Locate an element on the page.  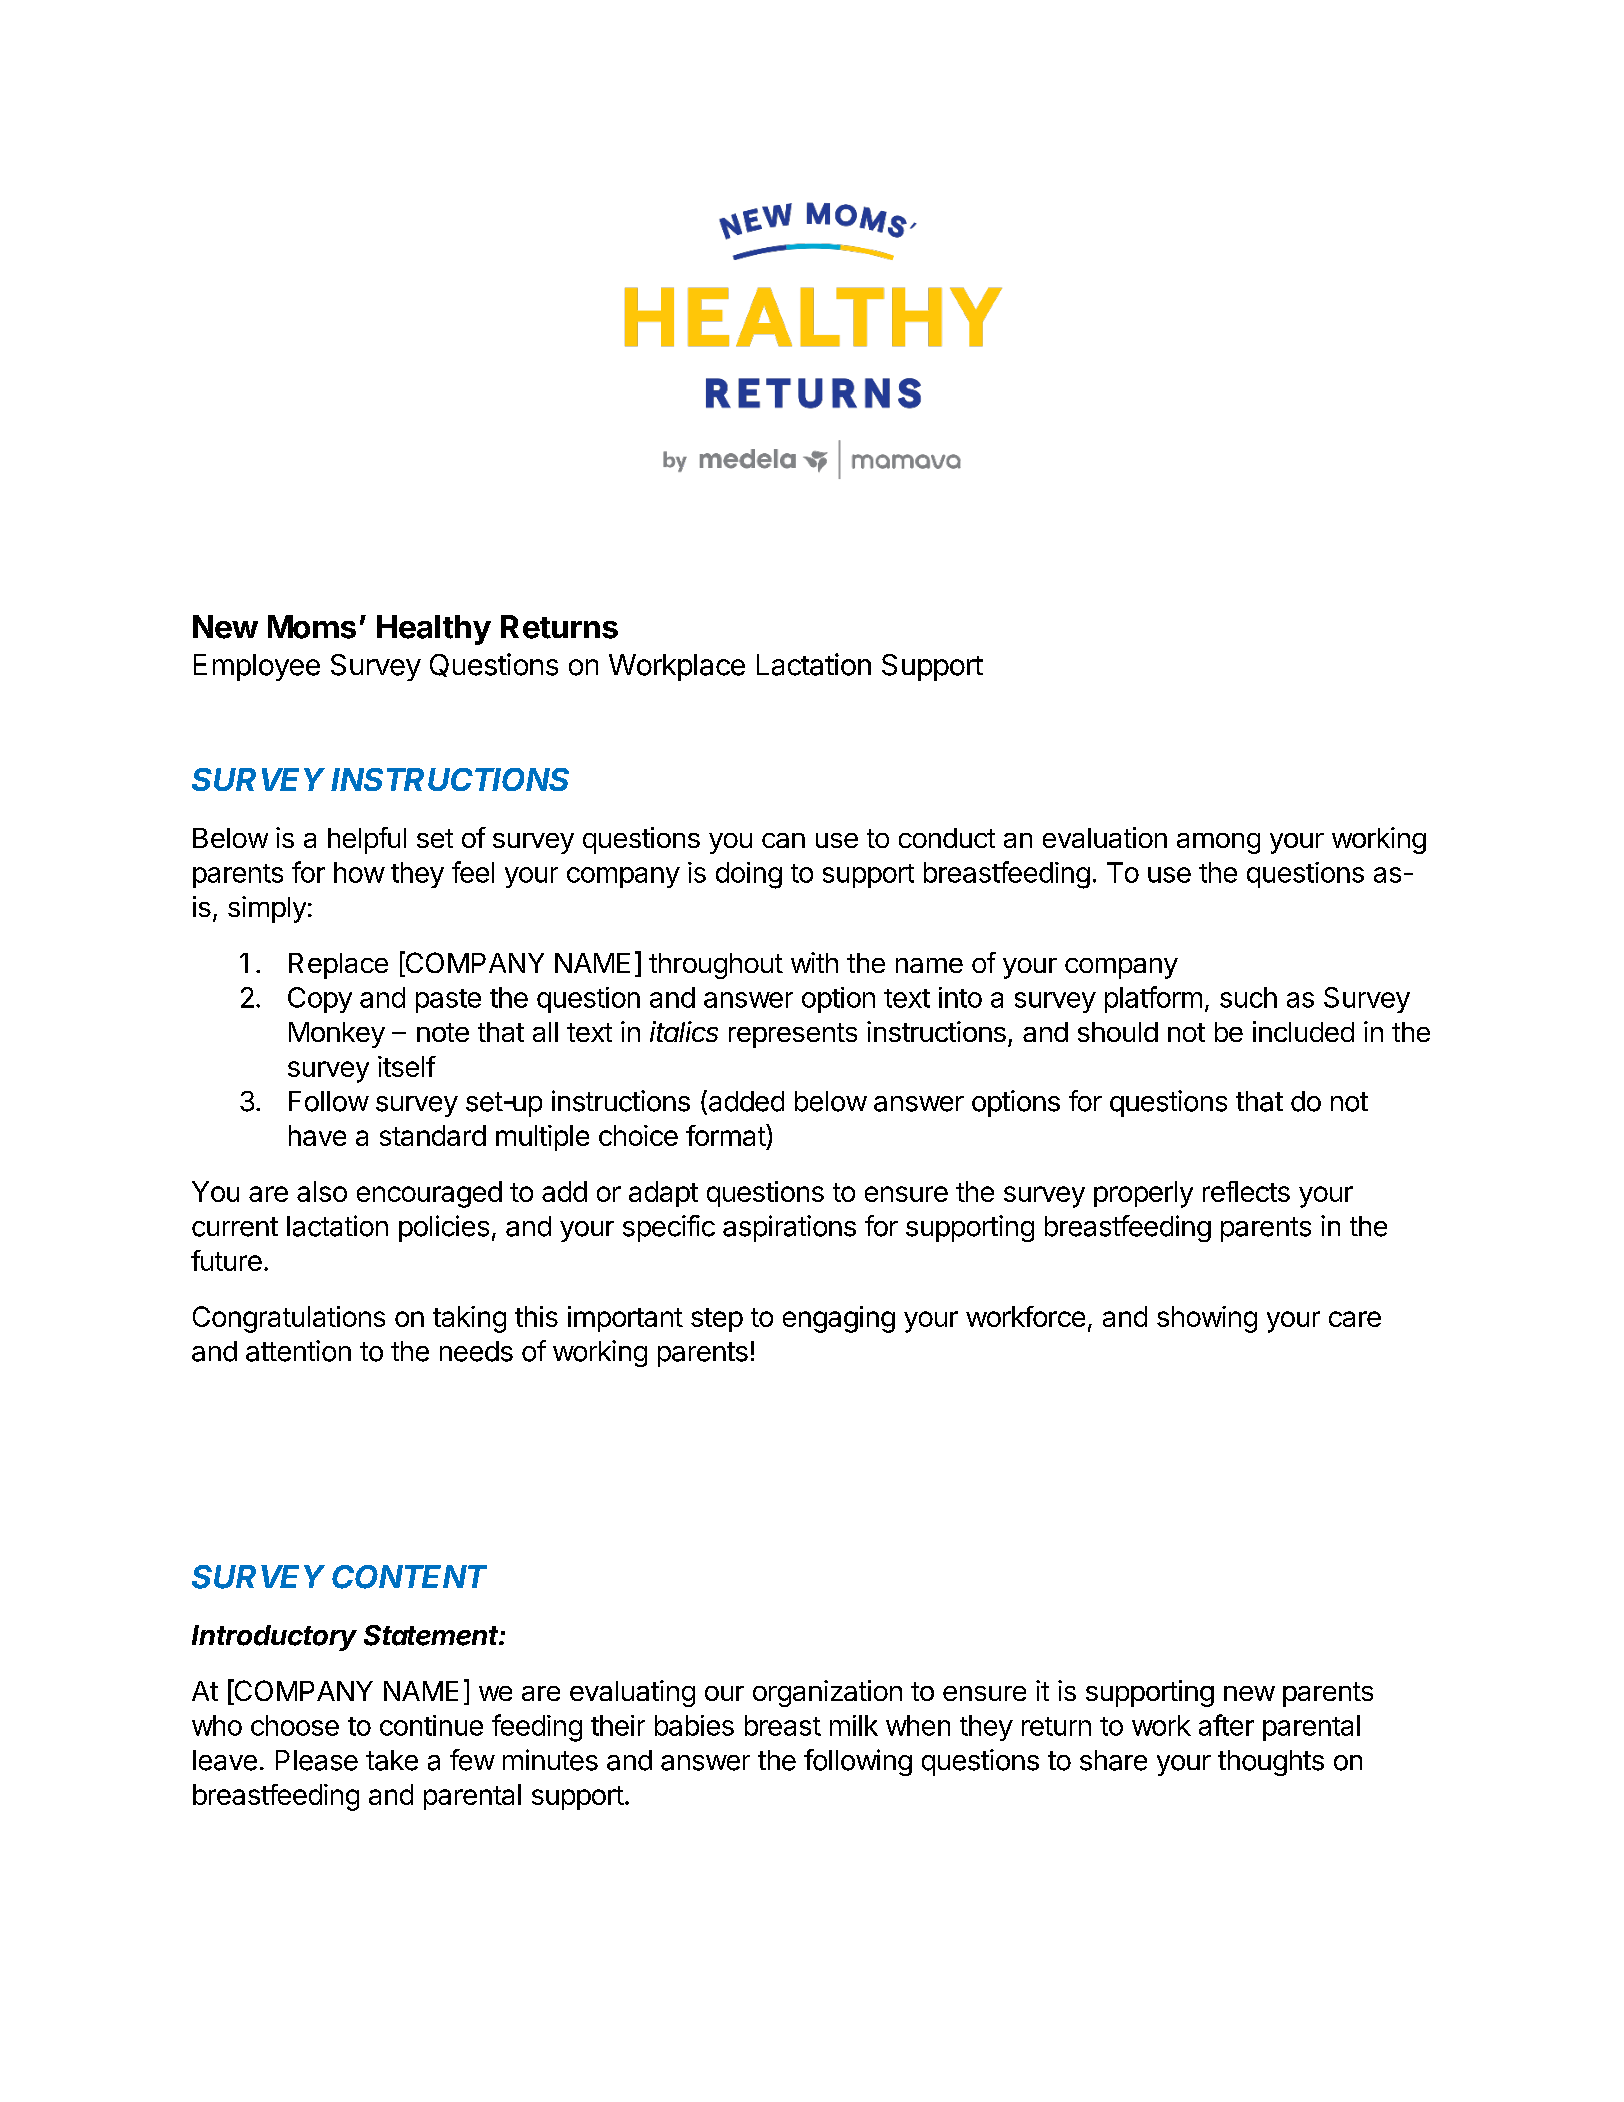
Moms is located at coordinates (312, 627).
